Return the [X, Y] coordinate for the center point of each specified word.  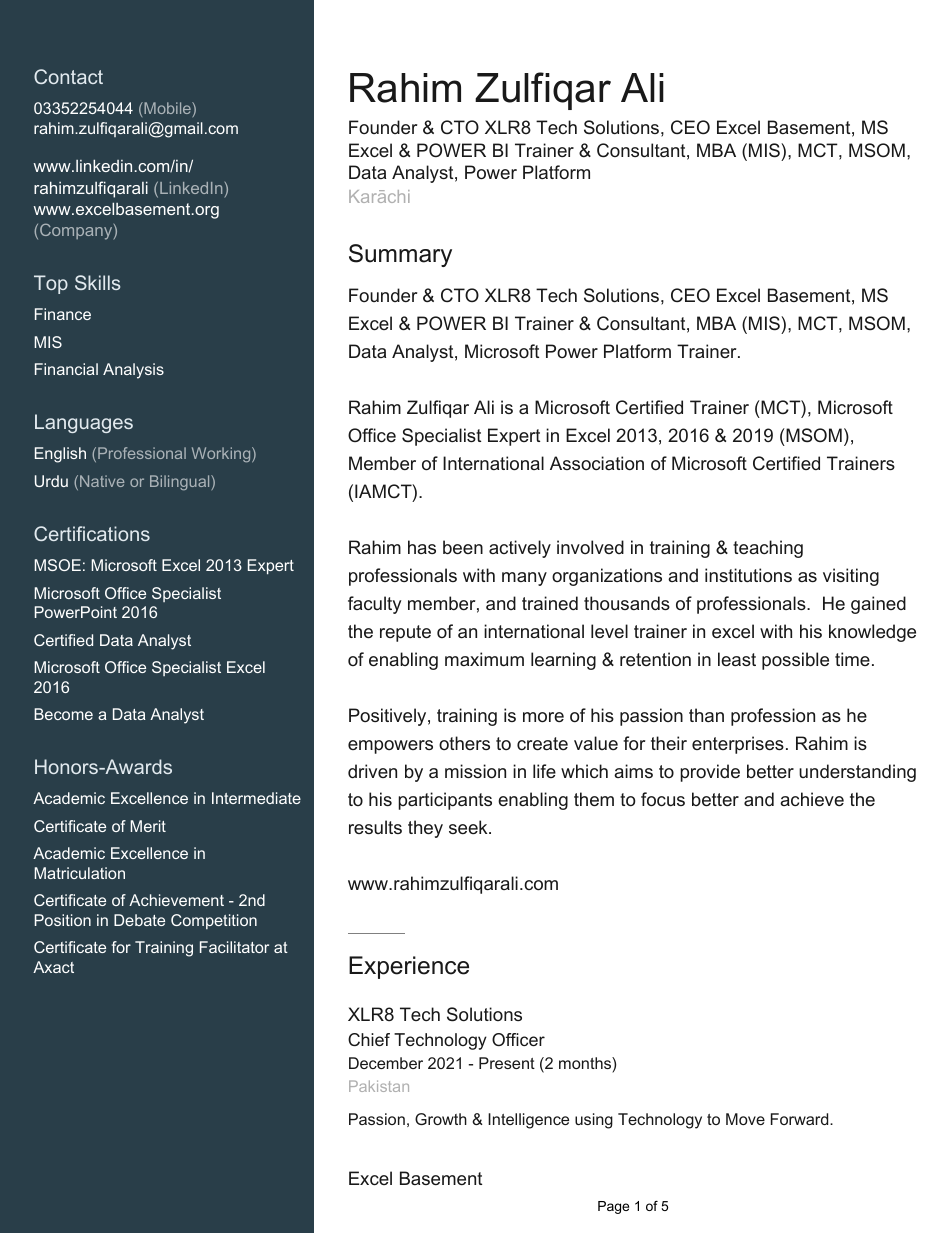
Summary [400, 255]
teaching [768, 549]
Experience [409, 967]
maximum [484, 659]
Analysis [133, 371]
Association [597, 463]
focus [663, 799]
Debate [139, 920]
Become [63, 714]
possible [795, 661]
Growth [441, 1119]
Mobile [167, 108]
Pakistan [379, 1086]
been [463, 547]
